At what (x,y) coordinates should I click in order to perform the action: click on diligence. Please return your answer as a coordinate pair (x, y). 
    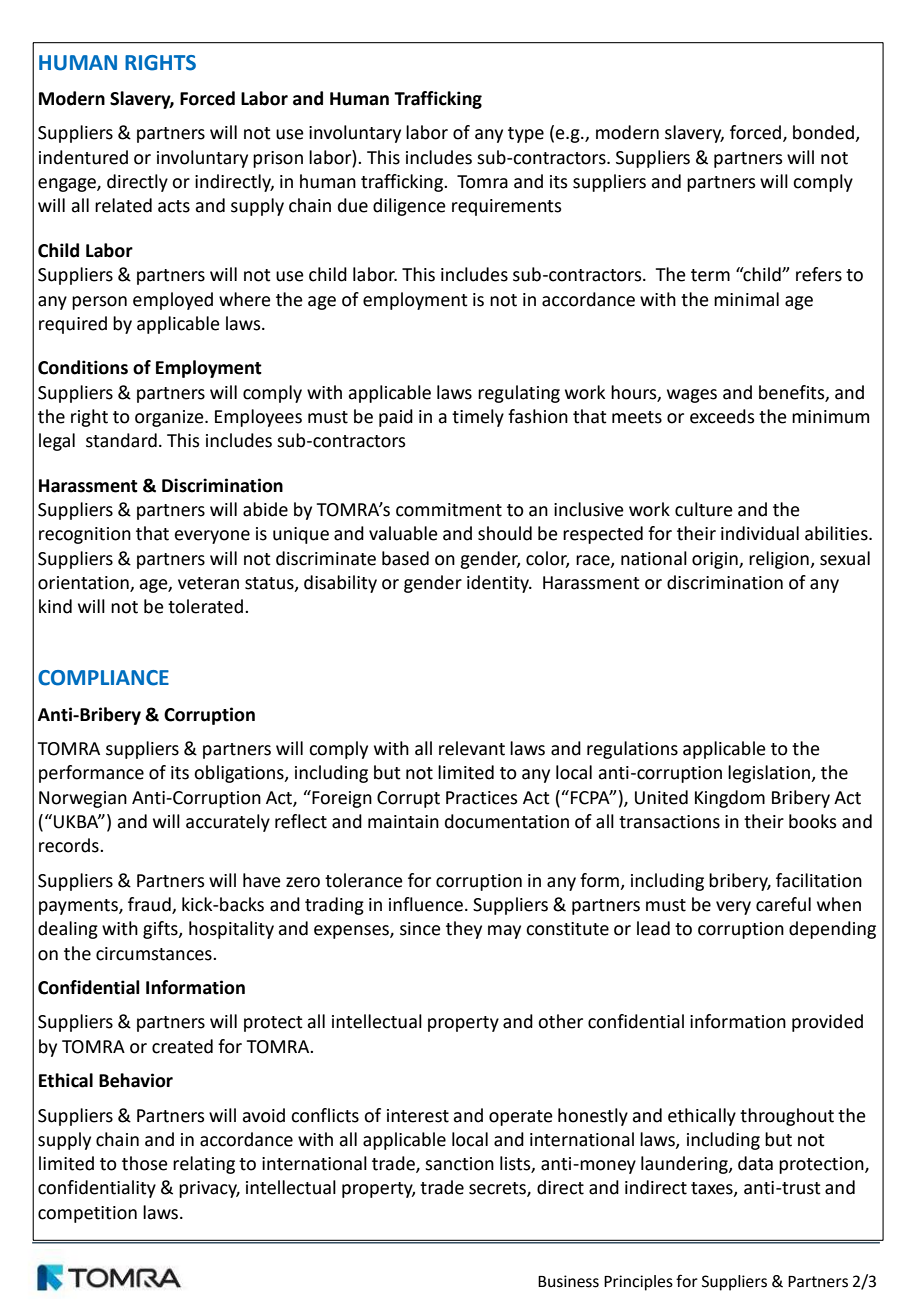
    Looking at the image, I should click on (409, 207).
